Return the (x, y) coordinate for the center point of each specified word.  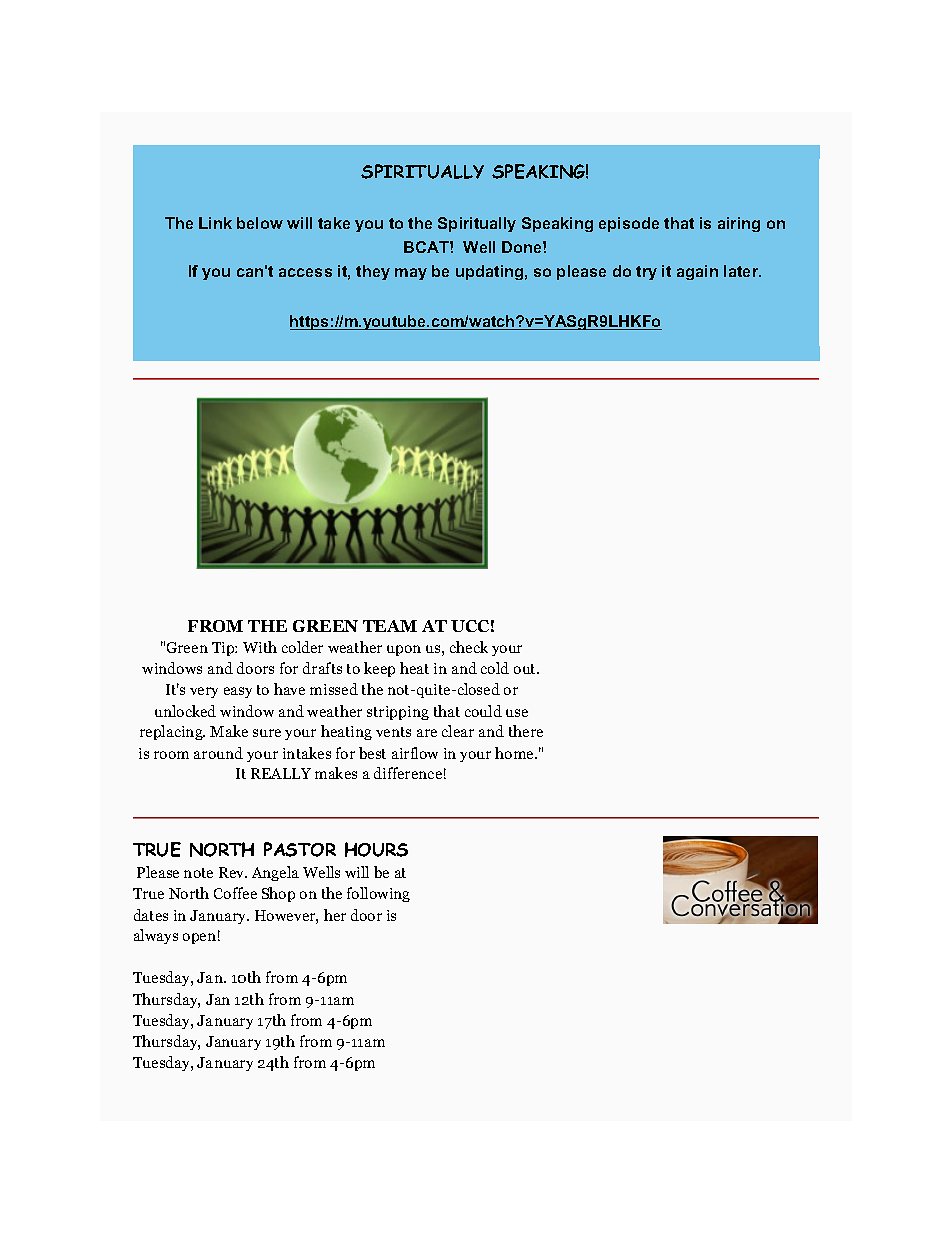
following (378, 894)
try (646, 273)
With (260, 647)
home (516, 753)
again (697, 272)
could (483, 711)
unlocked (185, 711)
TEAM (390, 626)
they (373, 272)
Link (215, 223)
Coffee (235, 893)
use (517, 713)
